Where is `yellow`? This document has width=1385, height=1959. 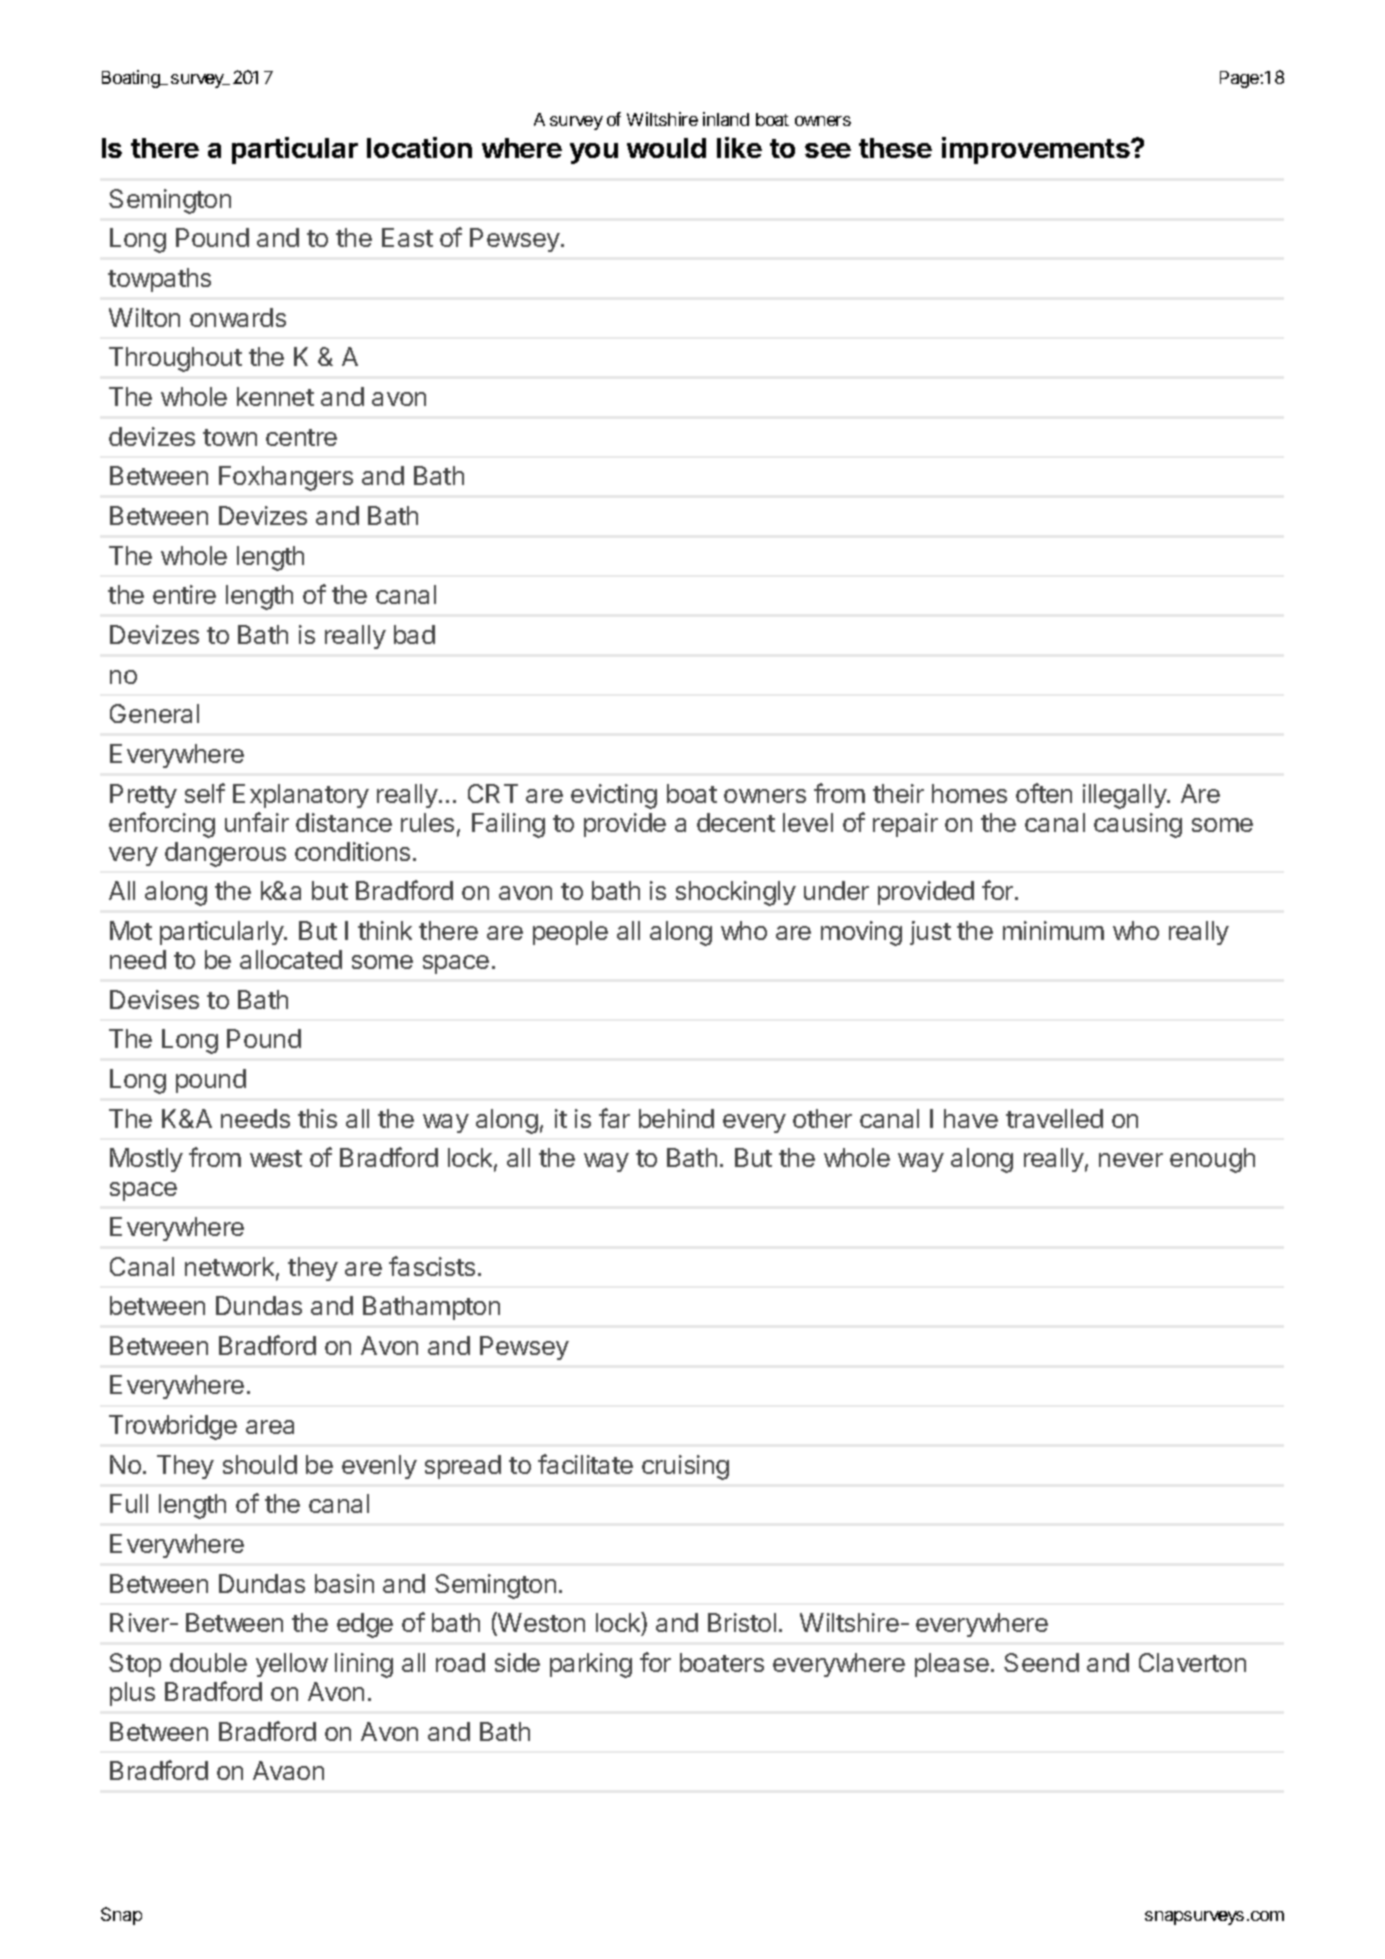
yellow is located at coordinates (292, 1665).
